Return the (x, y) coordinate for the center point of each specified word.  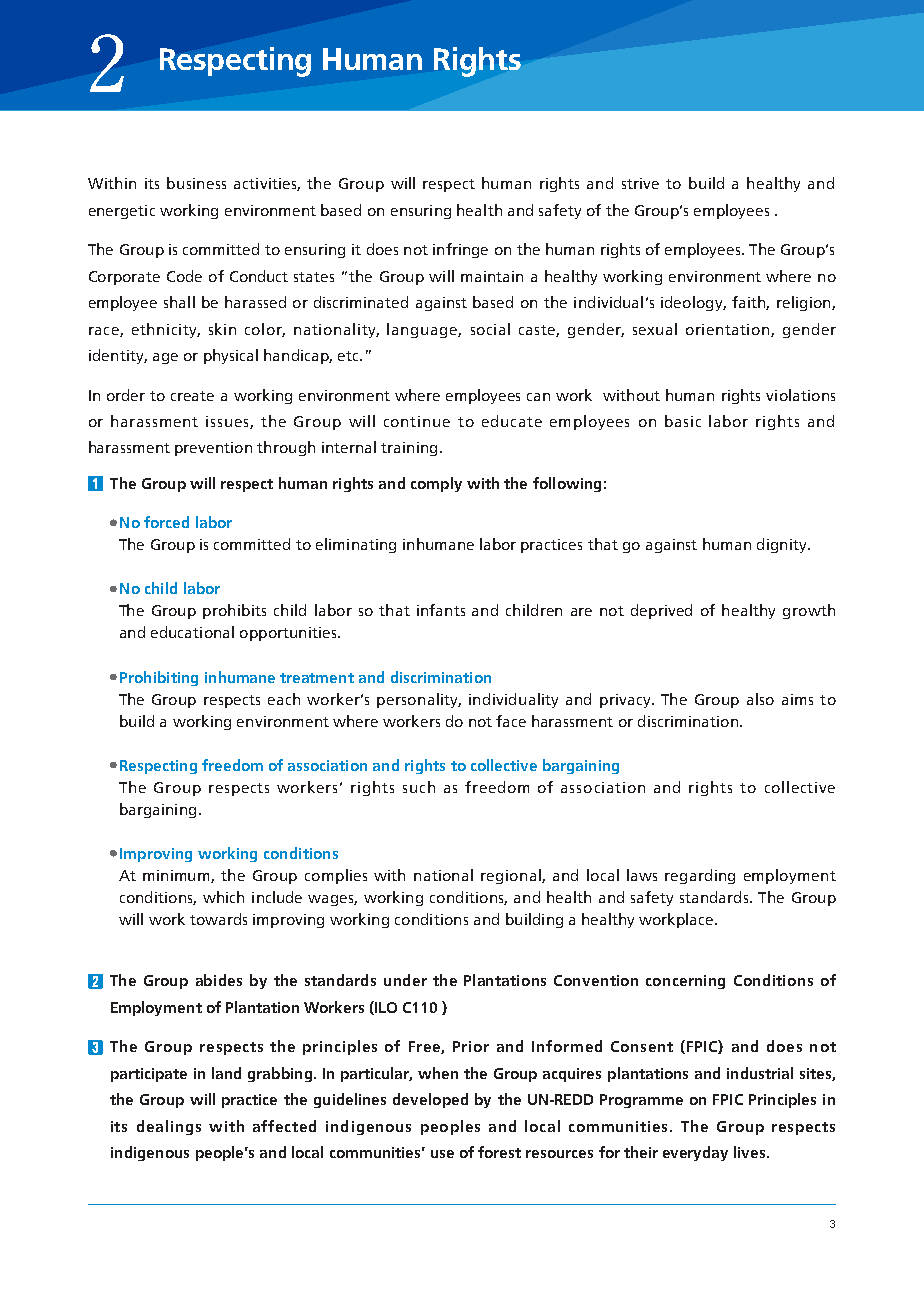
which (223, 897)
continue (417, 421)
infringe (460, 250)
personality (419, 700)
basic (683, 421)
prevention (213, 449)
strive (640, 183)
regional (512, 876)
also (760, 699)
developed (430, 1100)
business (196, 183)
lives (751, 1152)
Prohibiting (159, 678)
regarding (700, 876)
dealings (169, 1127)
